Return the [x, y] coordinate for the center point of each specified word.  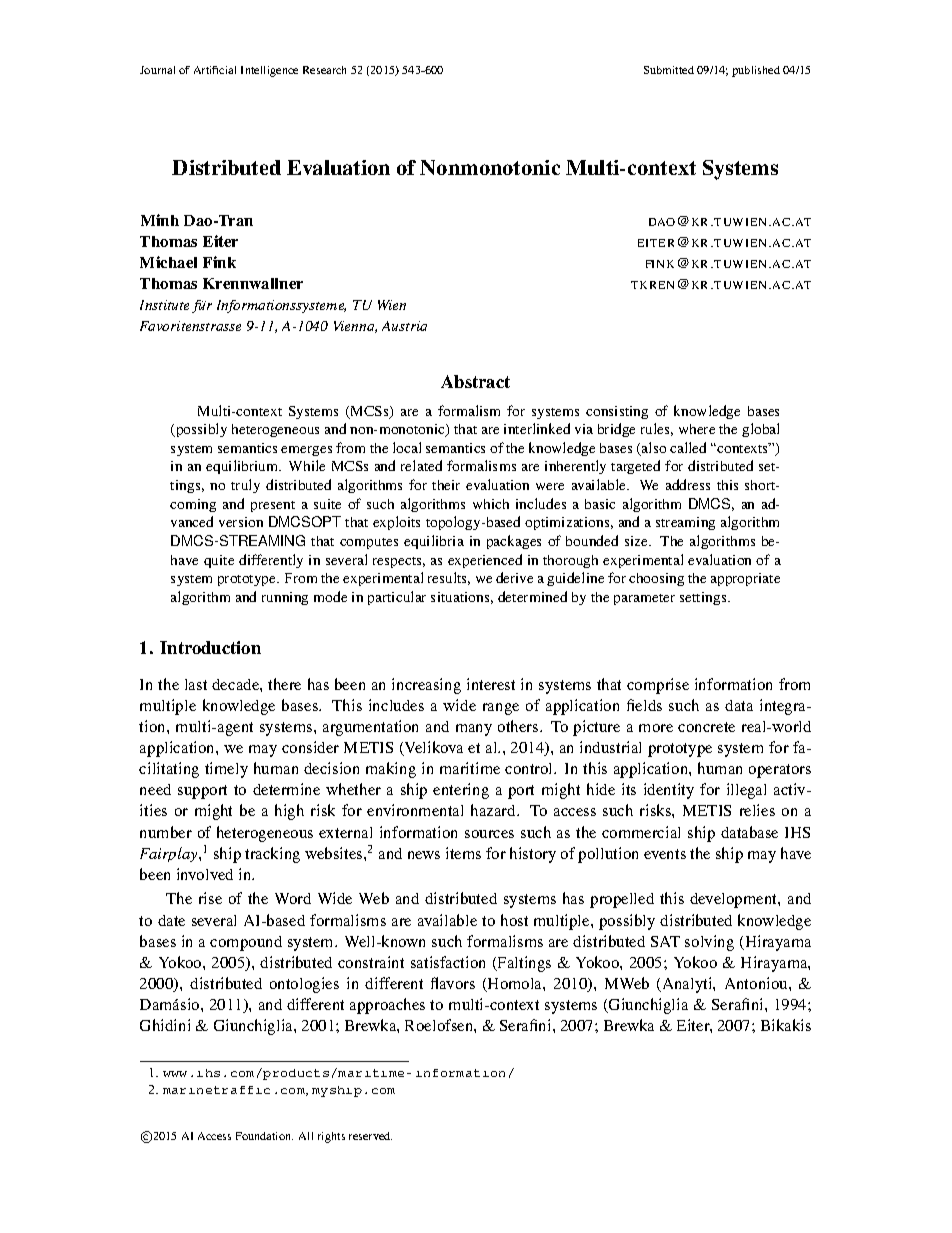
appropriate [745, 579]
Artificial [215, 70]
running [285, 598]
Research [324, 70]
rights [331, 1137]
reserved [370, 1136]
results [449, 578]
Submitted [669, 70]
